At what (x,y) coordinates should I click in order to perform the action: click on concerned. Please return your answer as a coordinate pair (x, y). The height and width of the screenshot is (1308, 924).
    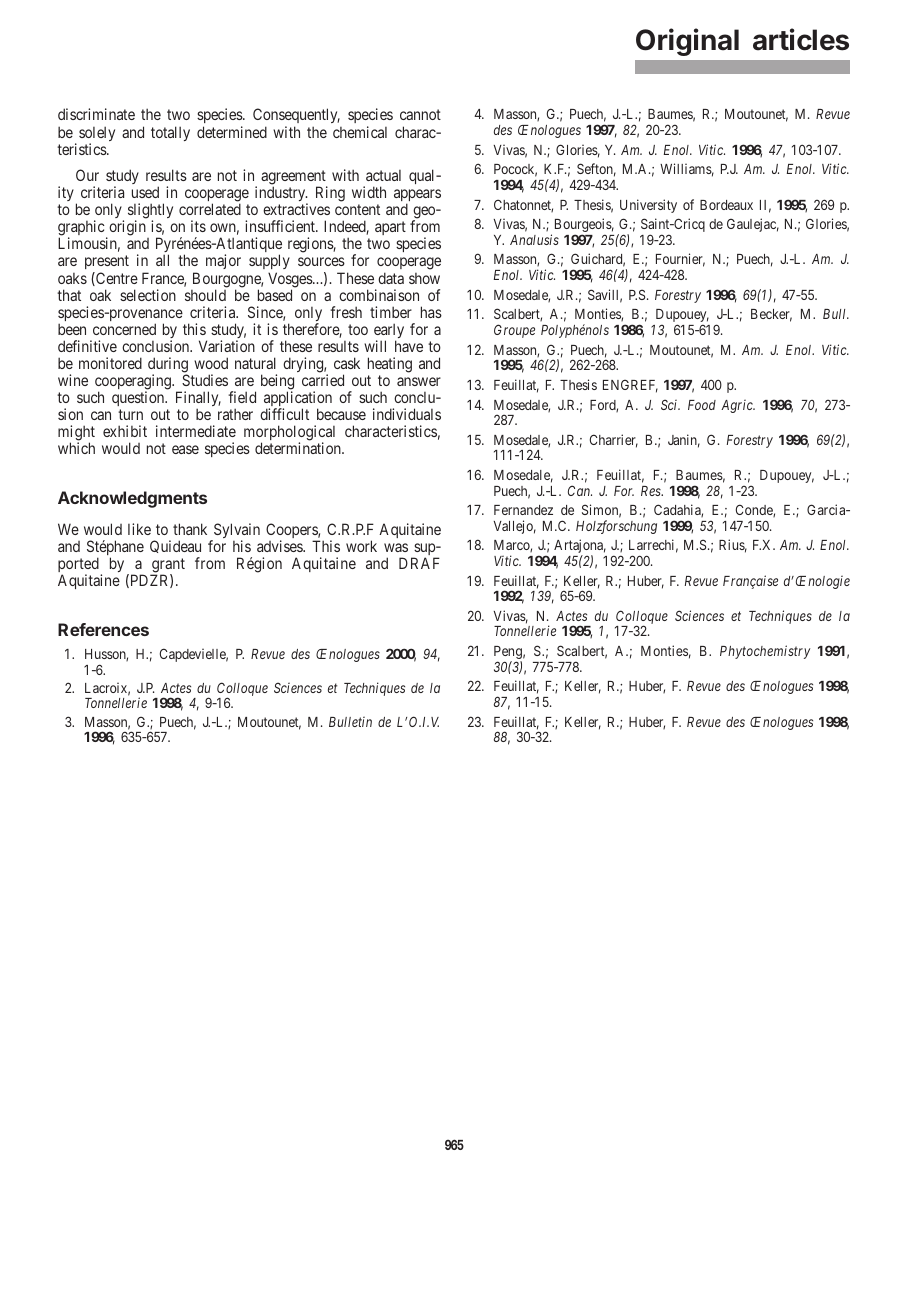
    Looking at the image, I should click on (124, 329).
